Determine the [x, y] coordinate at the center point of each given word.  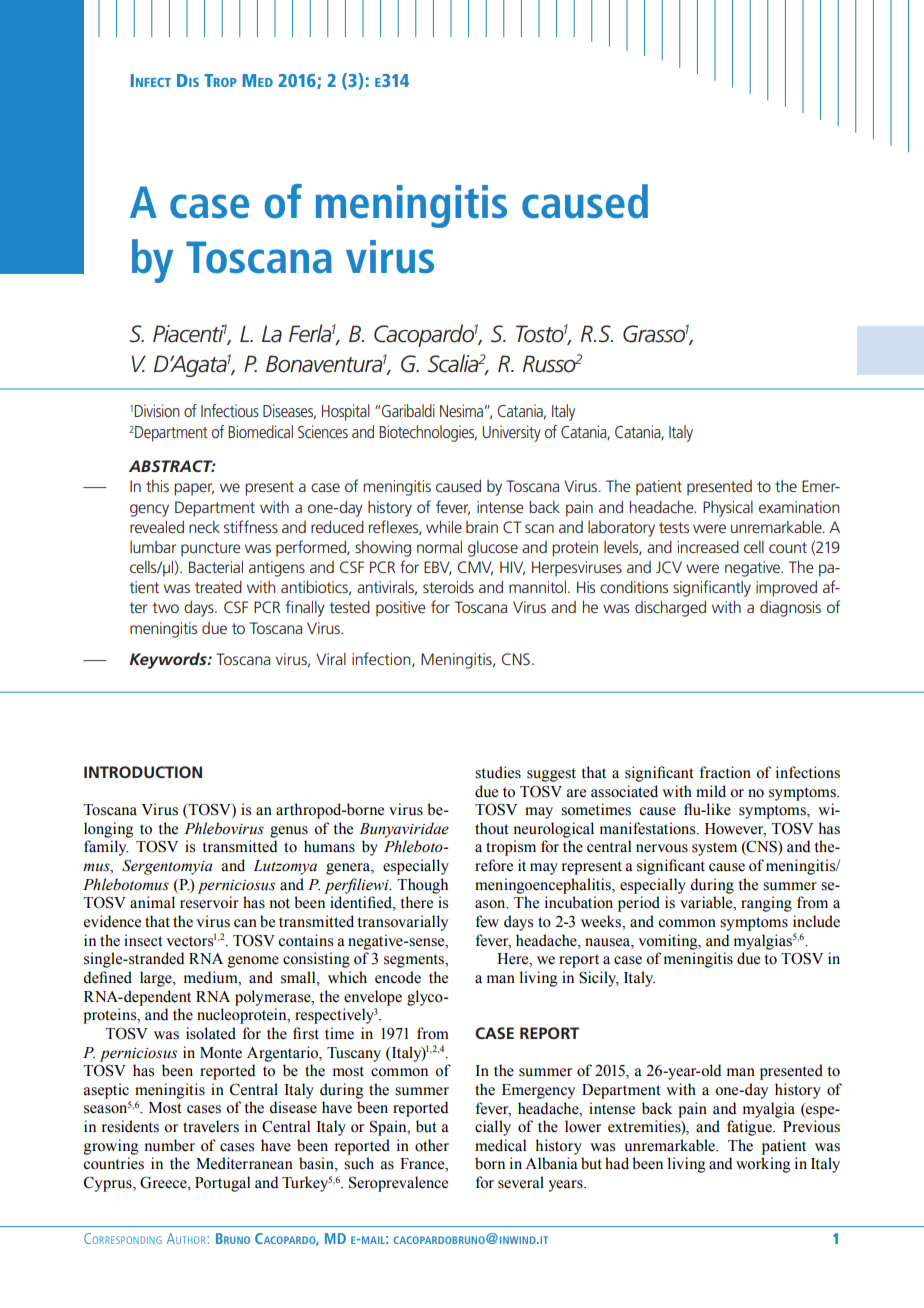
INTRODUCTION [143, 772]
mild [711, 791]
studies [498, 772]
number [170, 1145]
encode [398, 977]
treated [218, 587]
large [157, 979]
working [763, 1165]
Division [157, 410]
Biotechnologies [428, 433]
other [432, 1145]
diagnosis [790, 609]
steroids [448, 587]
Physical [728, 509]
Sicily [599, 979]
